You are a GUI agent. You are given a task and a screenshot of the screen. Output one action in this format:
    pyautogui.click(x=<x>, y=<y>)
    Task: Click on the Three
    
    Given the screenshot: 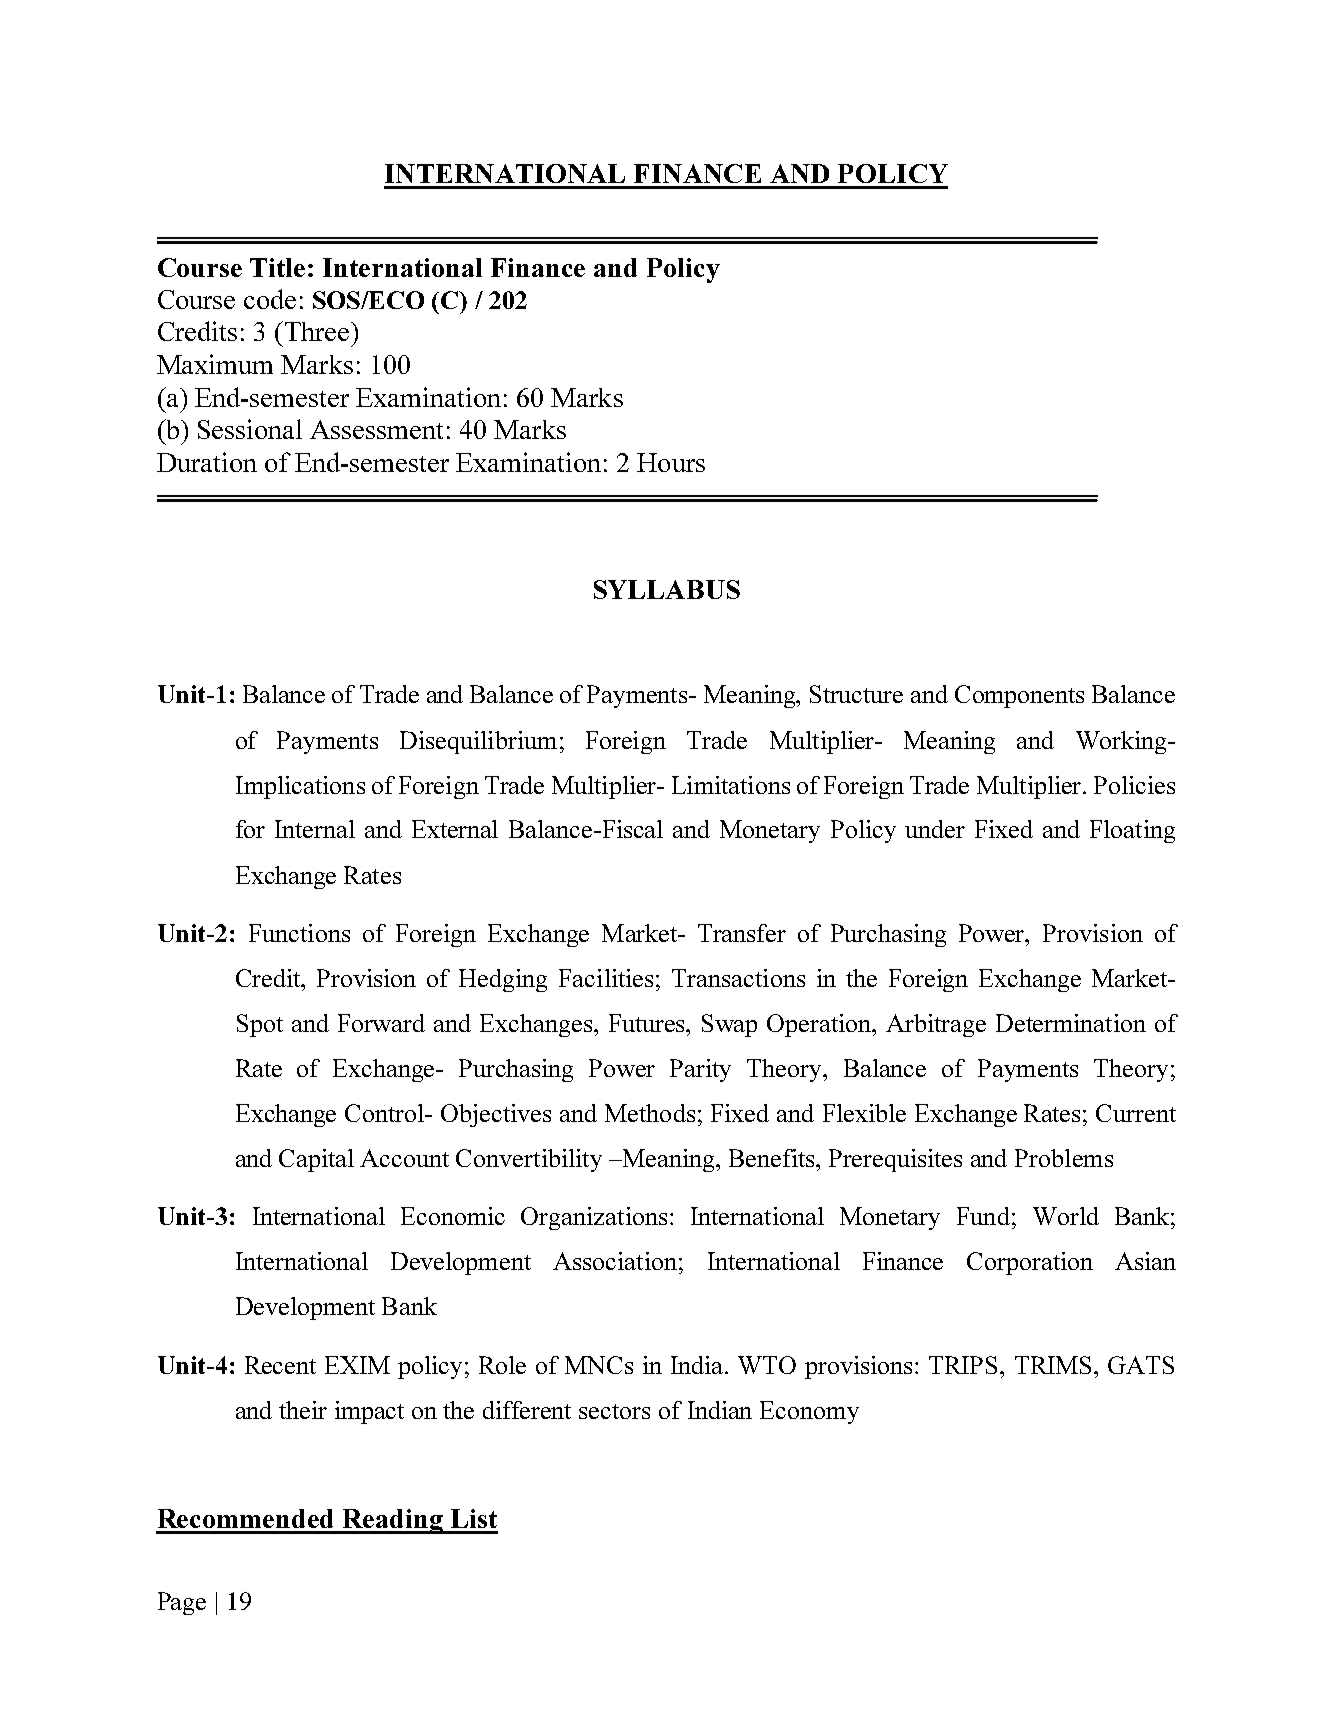 What is the action you would take?
    pyautogui.click(x=317, y=331)
